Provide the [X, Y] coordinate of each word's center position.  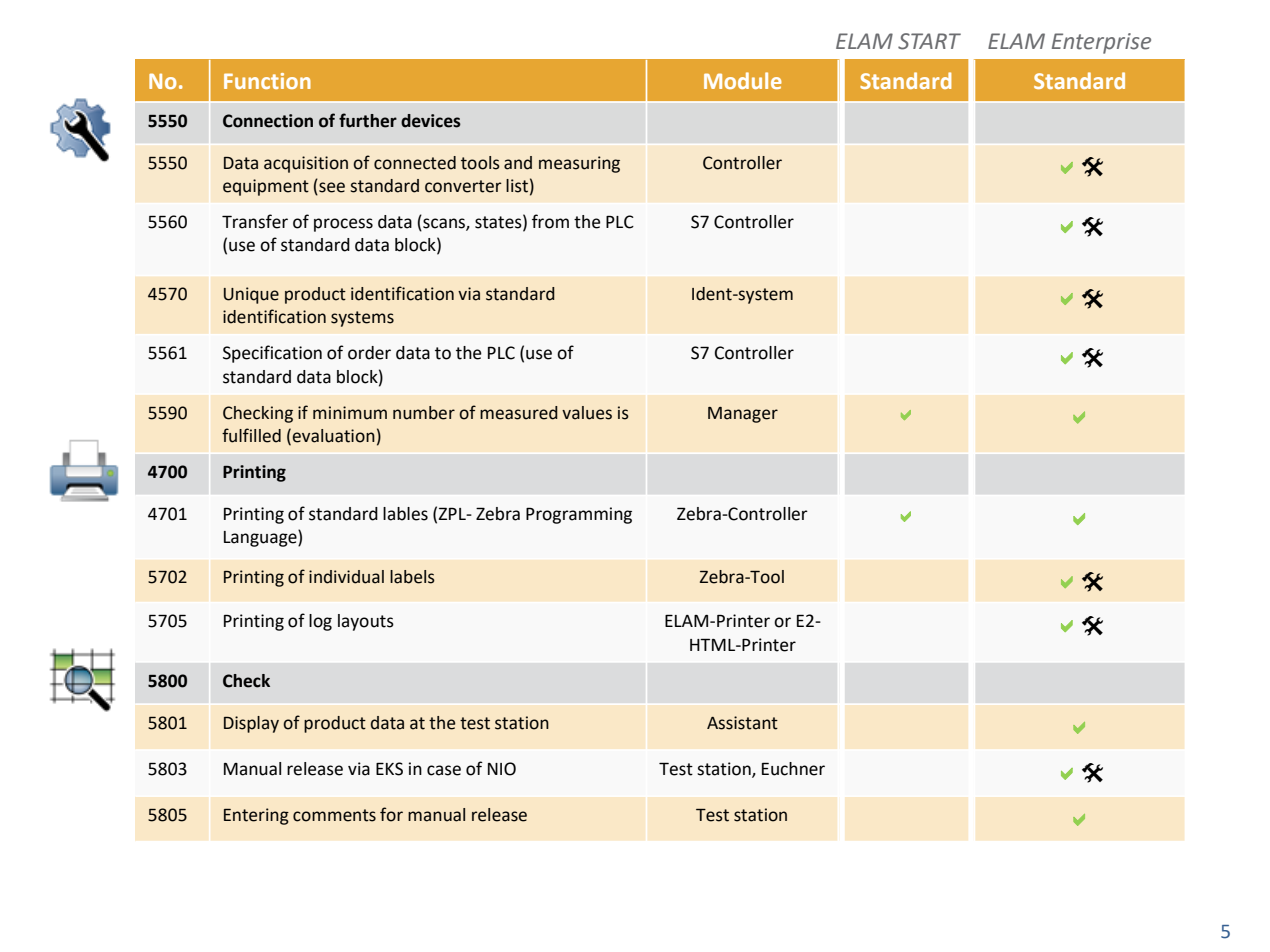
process [343, 225]
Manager [743, 415]
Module [743, 80]
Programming [579, 515]
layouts [366, 622]
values [587, 413]
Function [267, 81]
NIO [502, 769]
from [550, 221]
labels [412, 577]
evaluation [333, 436]
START [929, 41]
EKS [389, 769]
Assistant [742, 723]
